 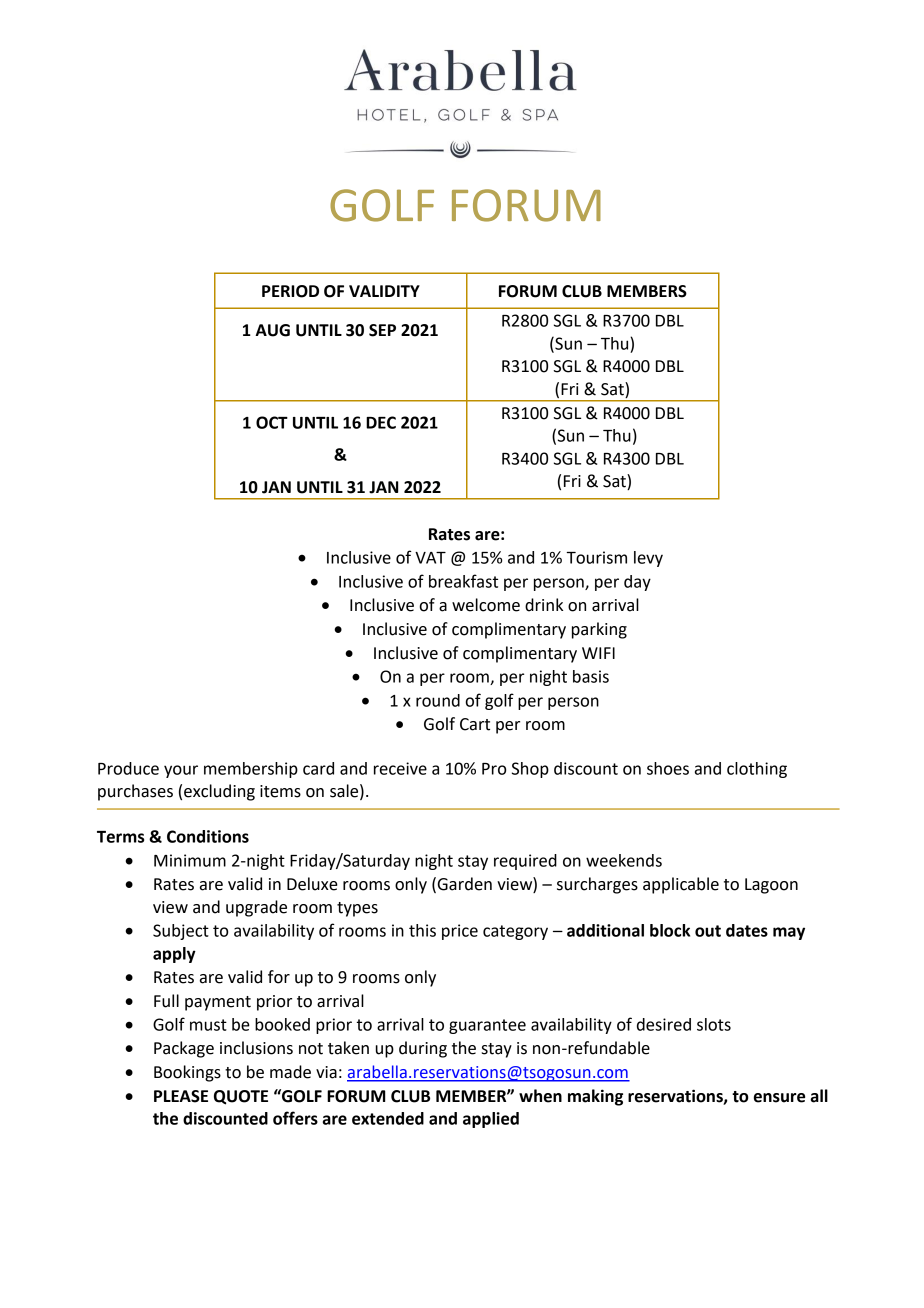 I want to click on AUG, so click(x=272, y=330).
